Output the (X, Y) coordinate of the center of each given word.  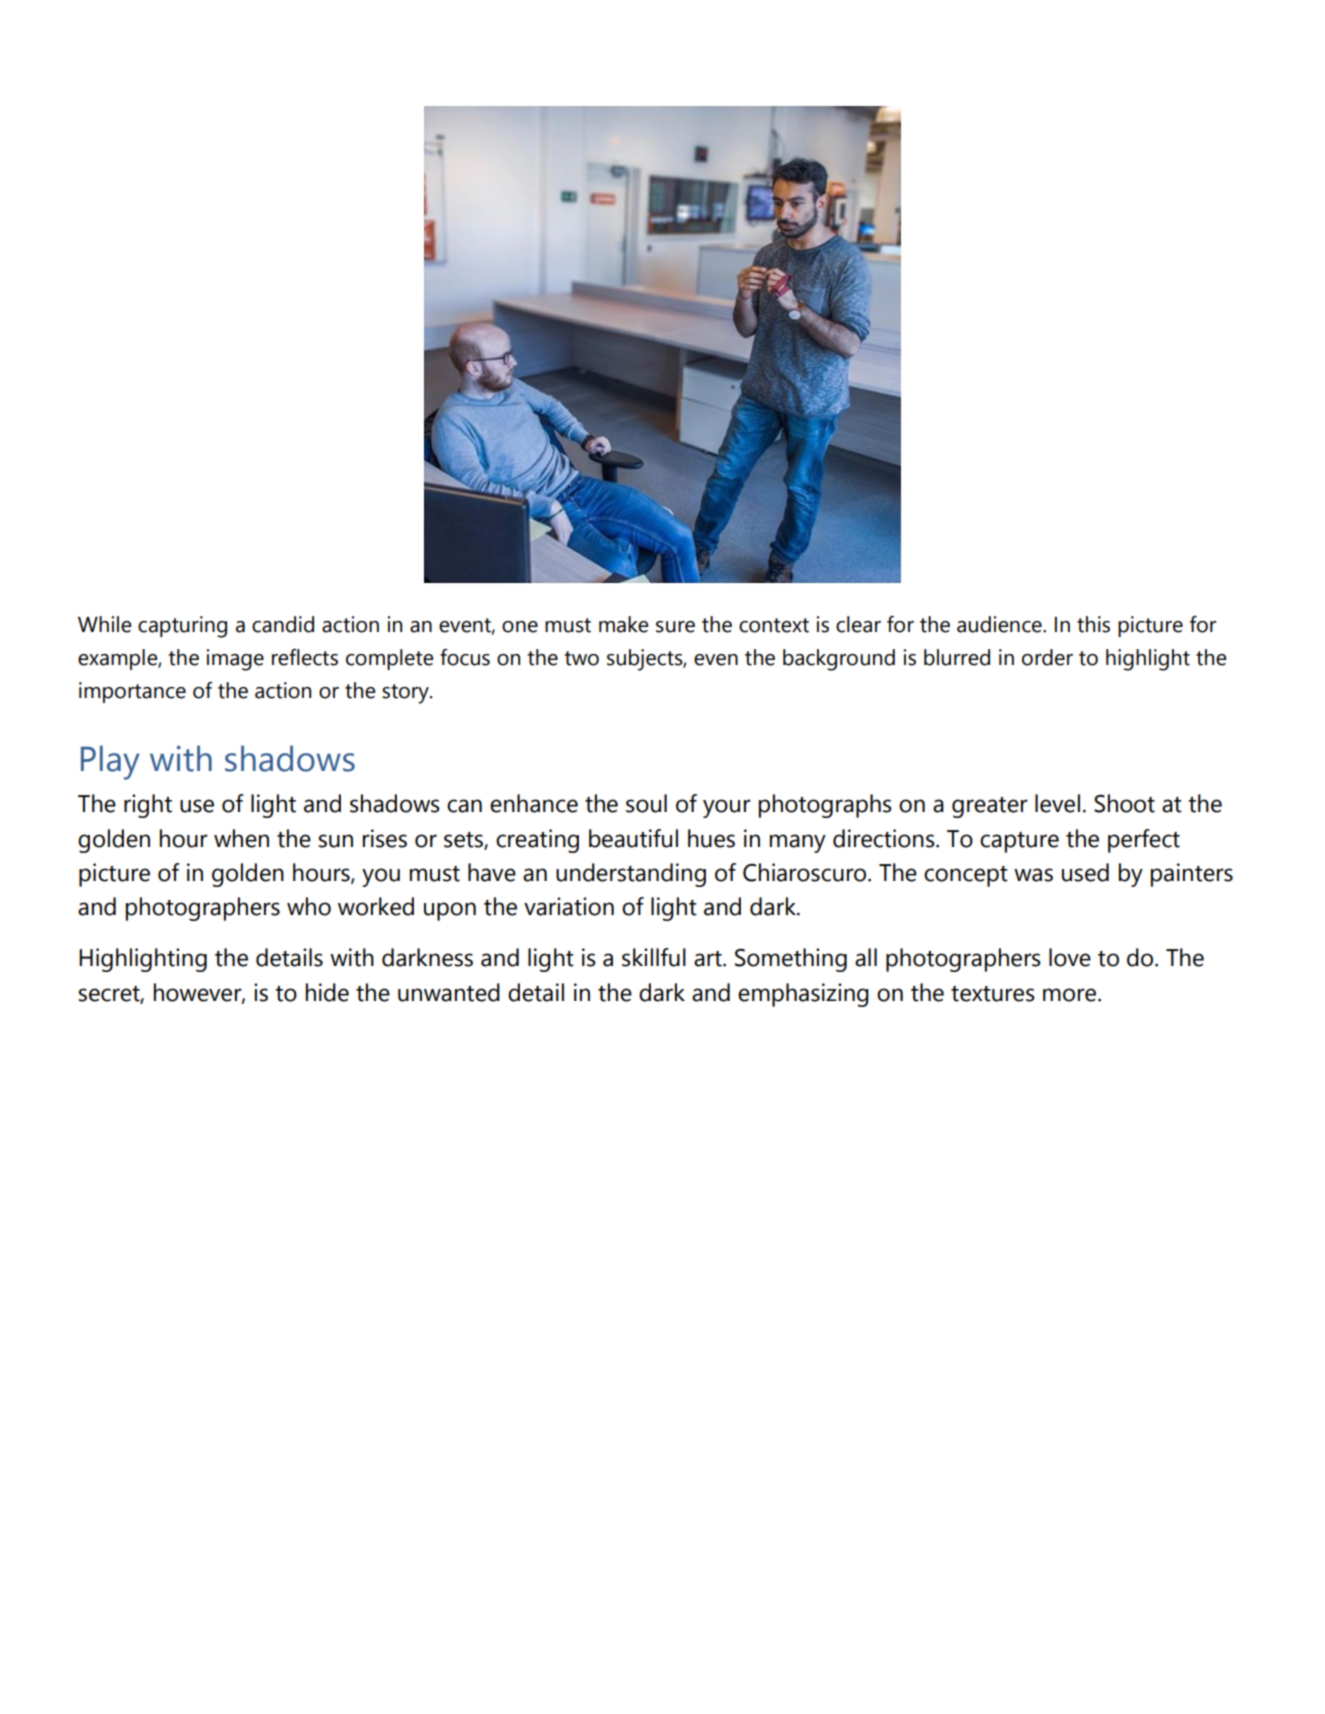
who (309, 906)
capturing (182, 627)
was (1033, 875)
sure (675, 627)
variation (569, 906)
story (406, 694)
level (1057, 803)
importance (132, 692)
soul (646, 803)
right (148, 806)
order (1047, 657)
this (1093, 624)
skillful (654, 957)
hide (327, 992)
